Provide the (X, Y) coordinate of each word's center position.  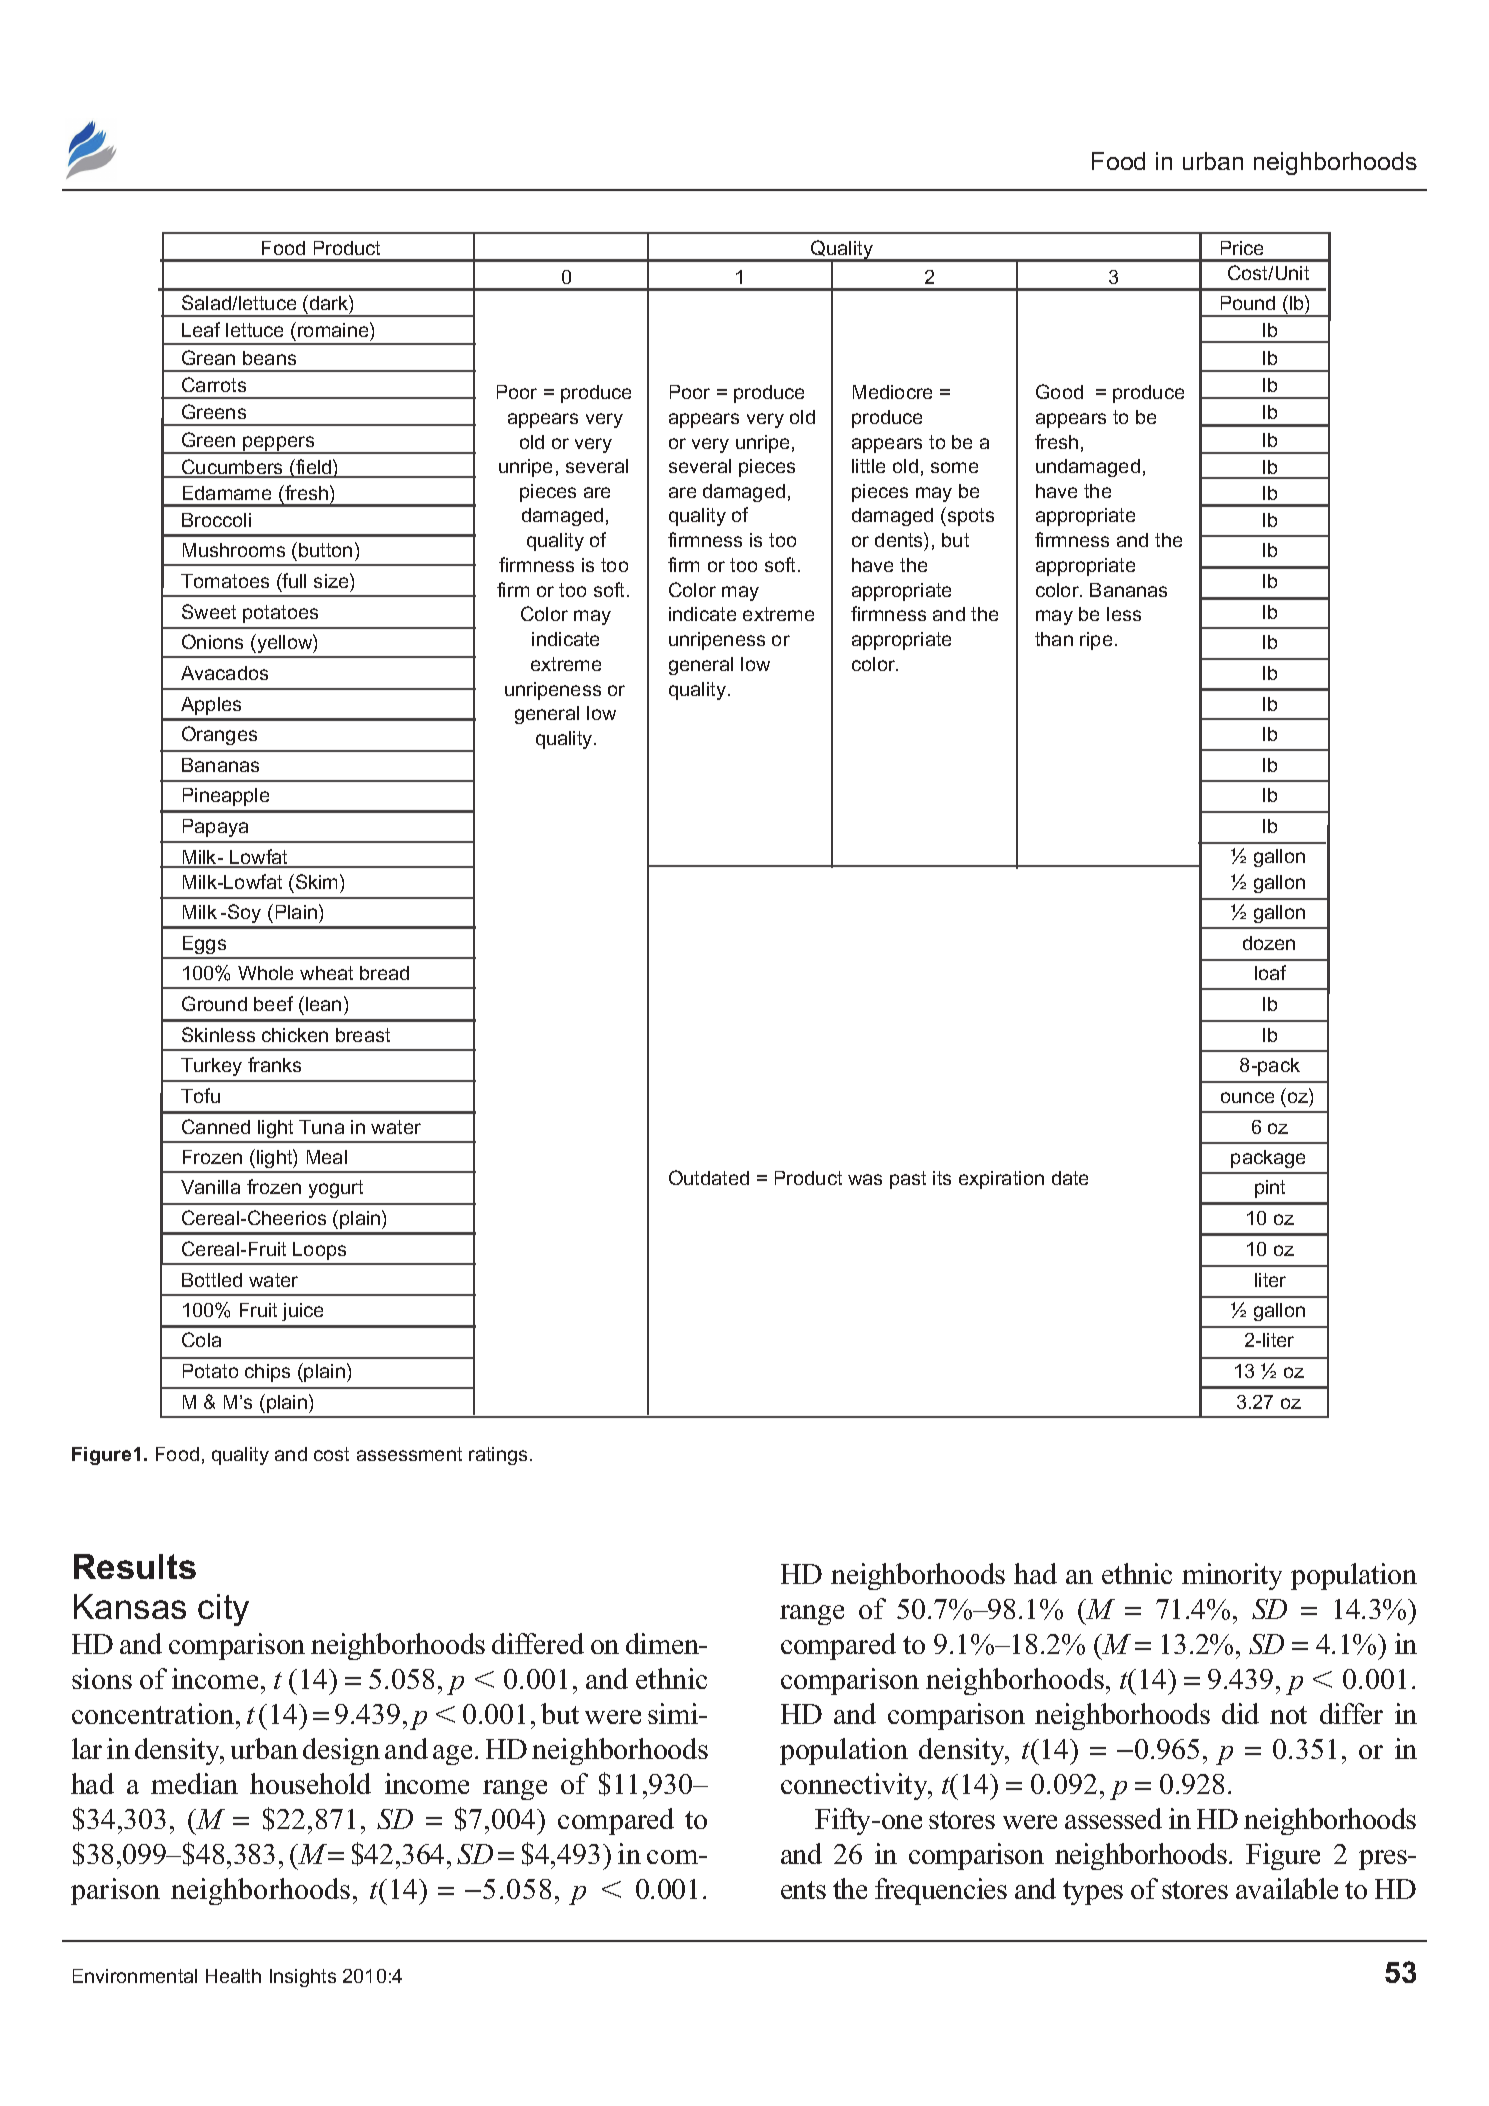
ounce (1247, 1097)
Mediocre (892, 392)
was (865, 1179)
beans (269, 358)
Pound (1248, 303)
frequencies (941, 1891)
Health (233, 1976)
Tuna (321, 1127)
